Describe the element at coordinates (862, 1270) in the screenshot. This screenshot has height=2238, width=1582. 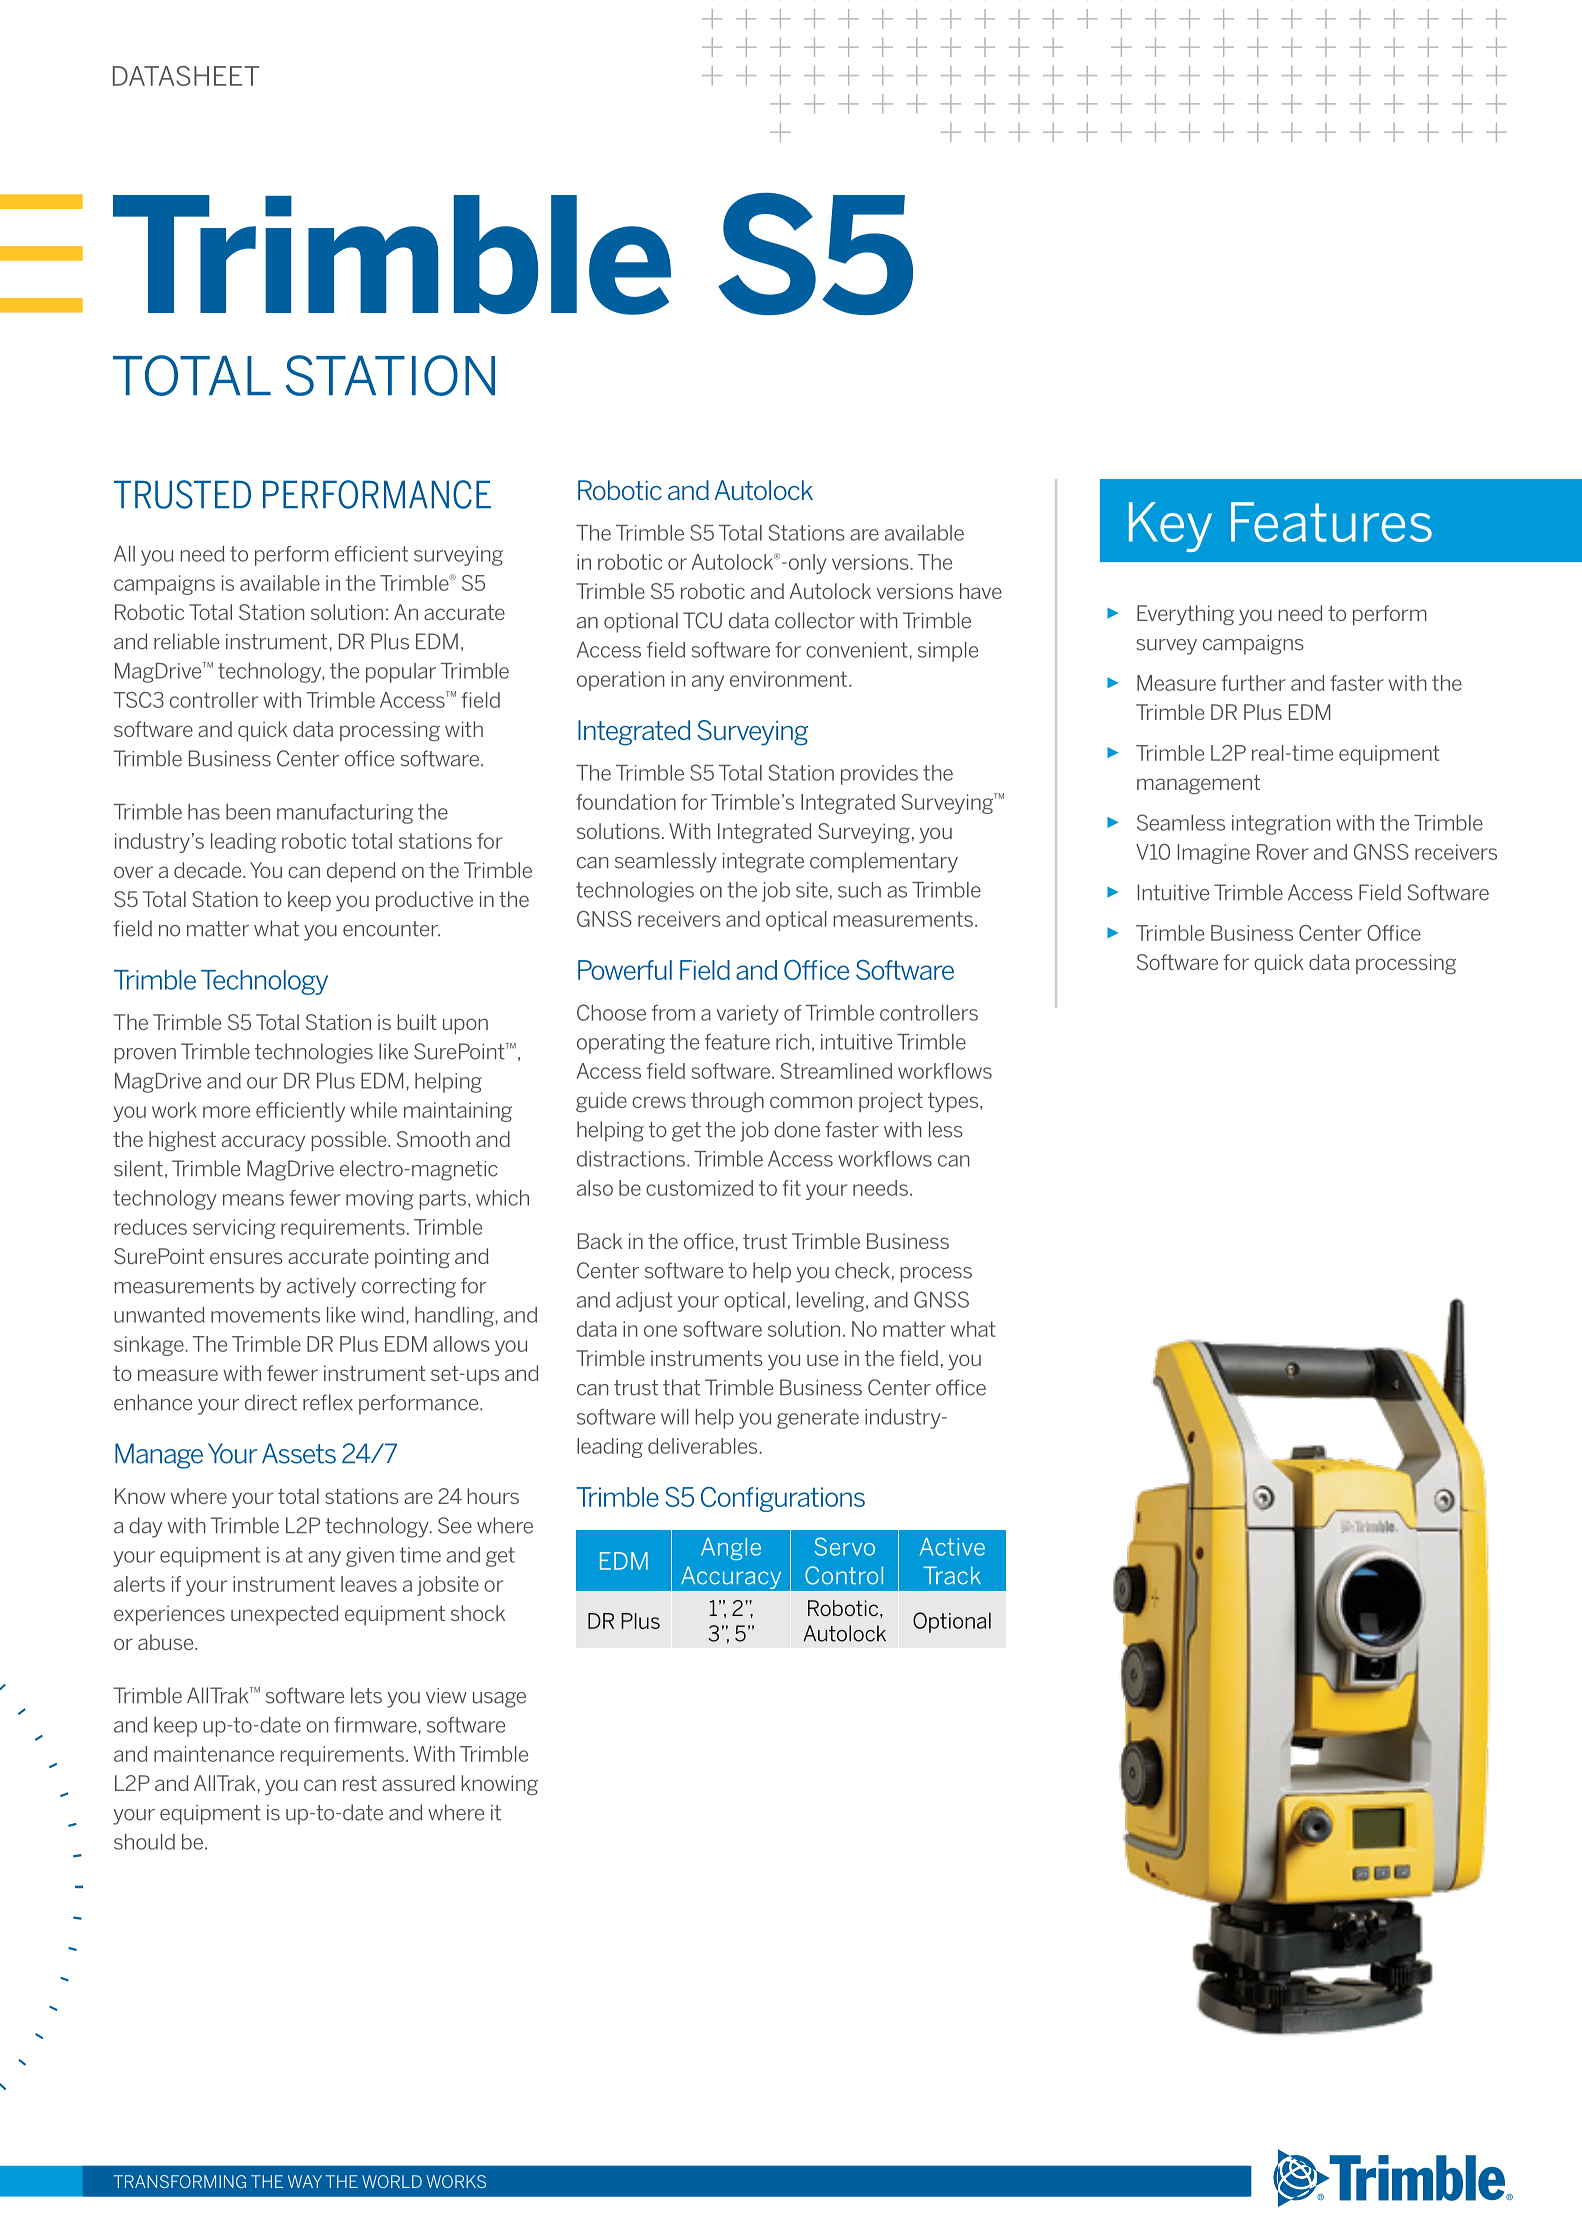
I see `check` at that location.
